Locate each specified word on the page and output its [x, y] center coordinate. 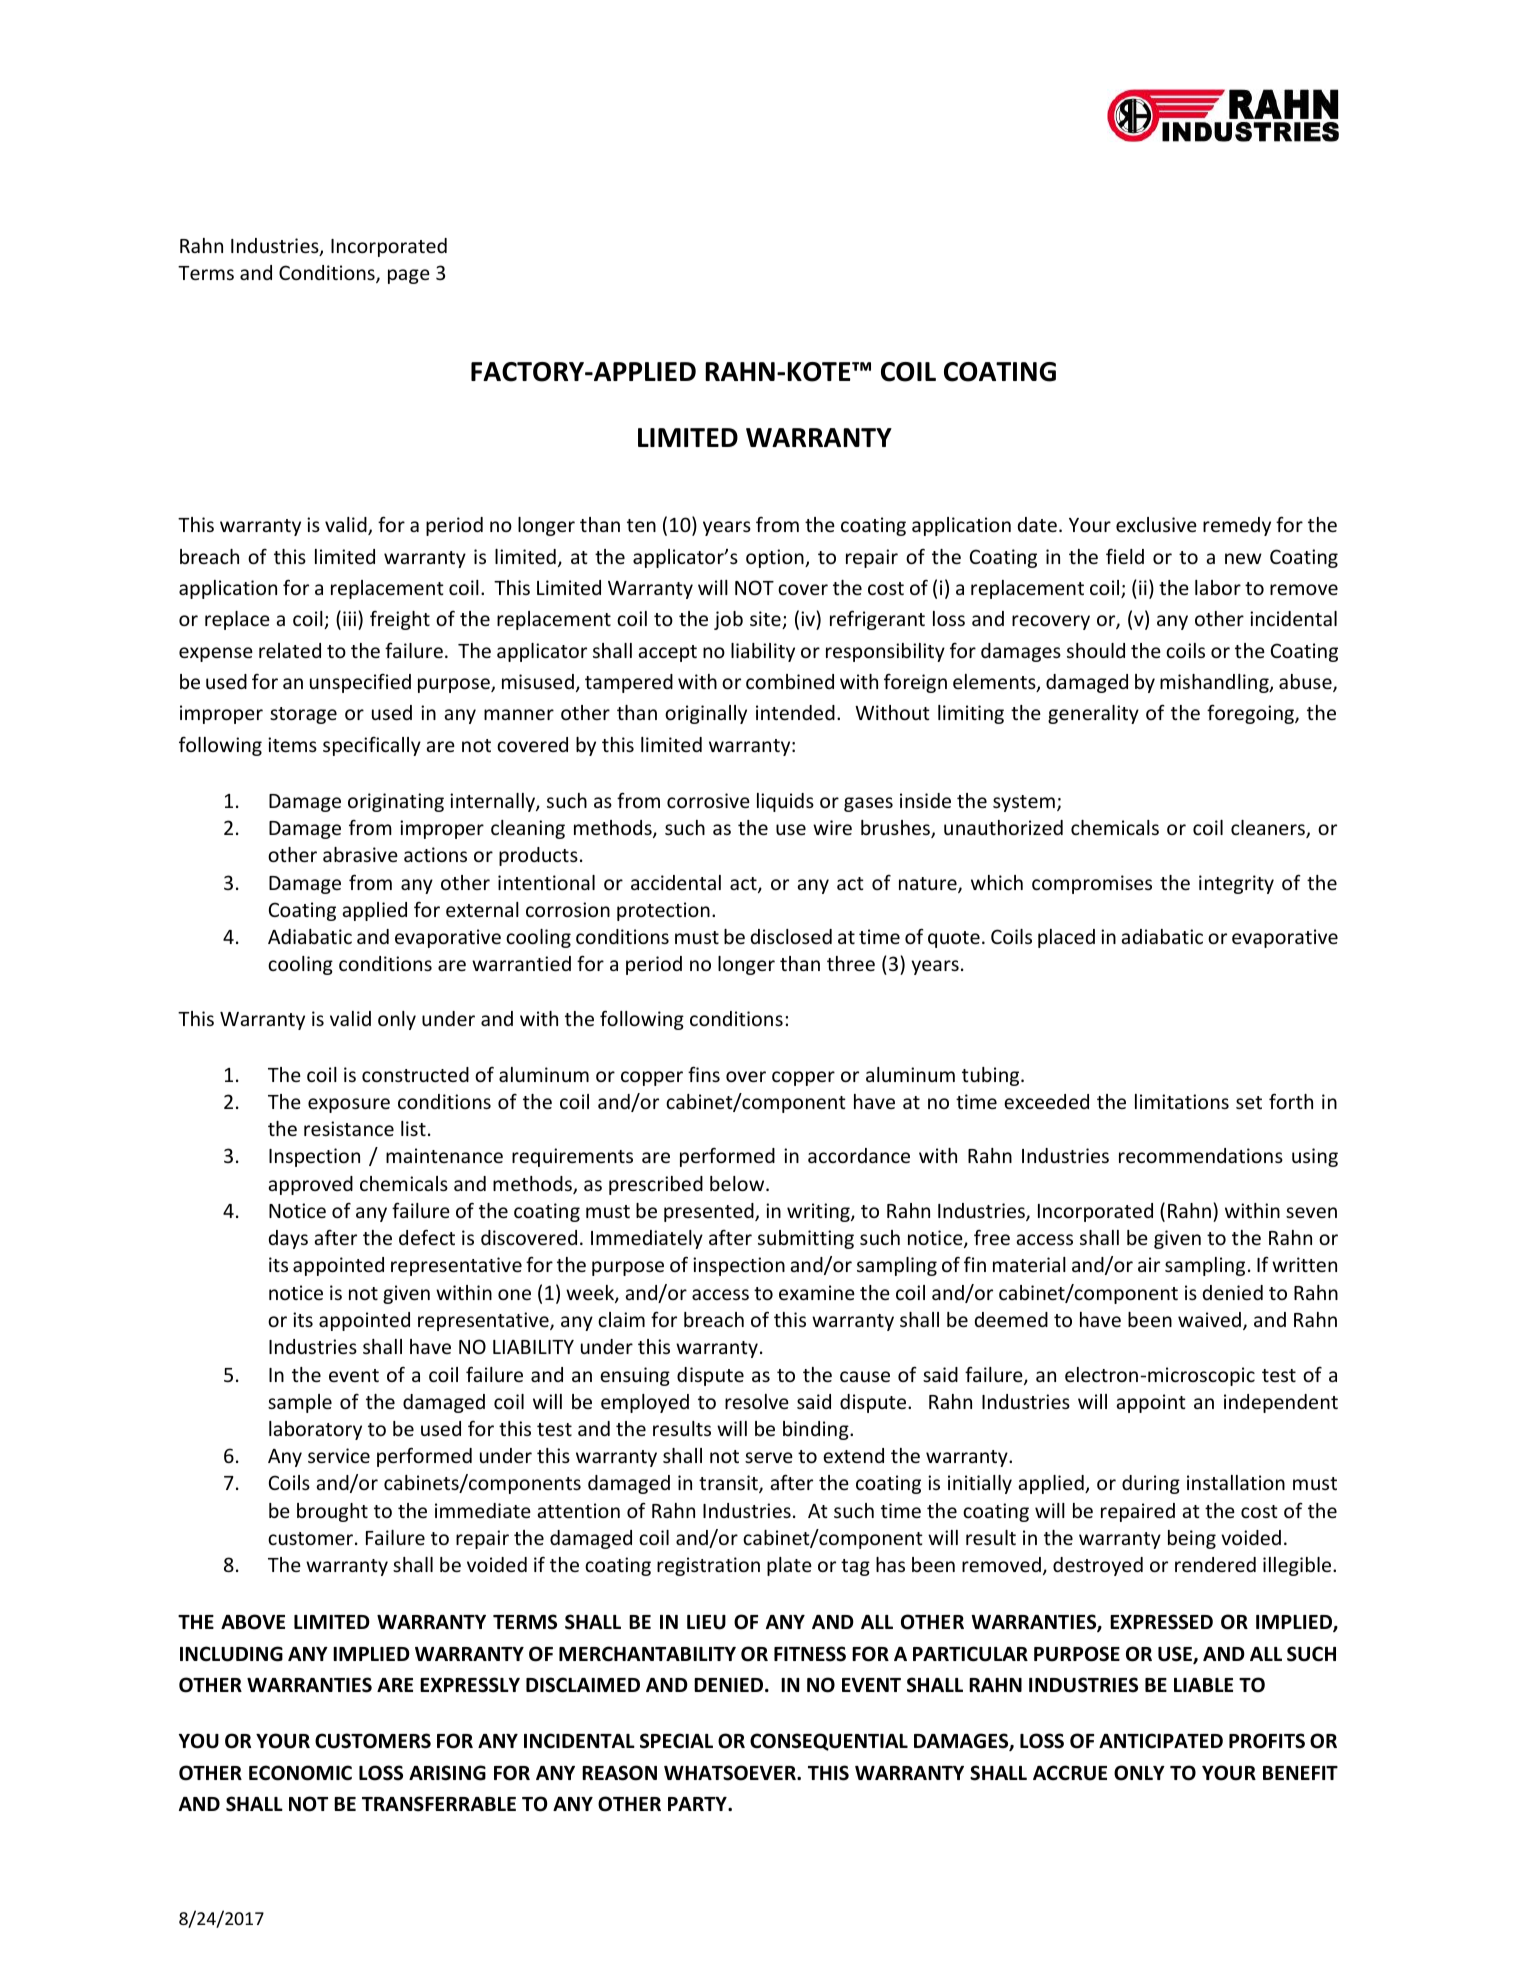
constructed [415, 1074]
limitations [1182, 1101]
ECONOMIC [300, 1773]
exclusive [1156, 524]
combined [790, 681]
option [776, 558]
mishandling [1215, 683]
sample [300, 1403]
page [409, 276]
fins [704, 1074]
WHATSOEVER [731, 1773]
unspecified [360, 683]
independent [1281, 1403]
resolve [757, 1401]
